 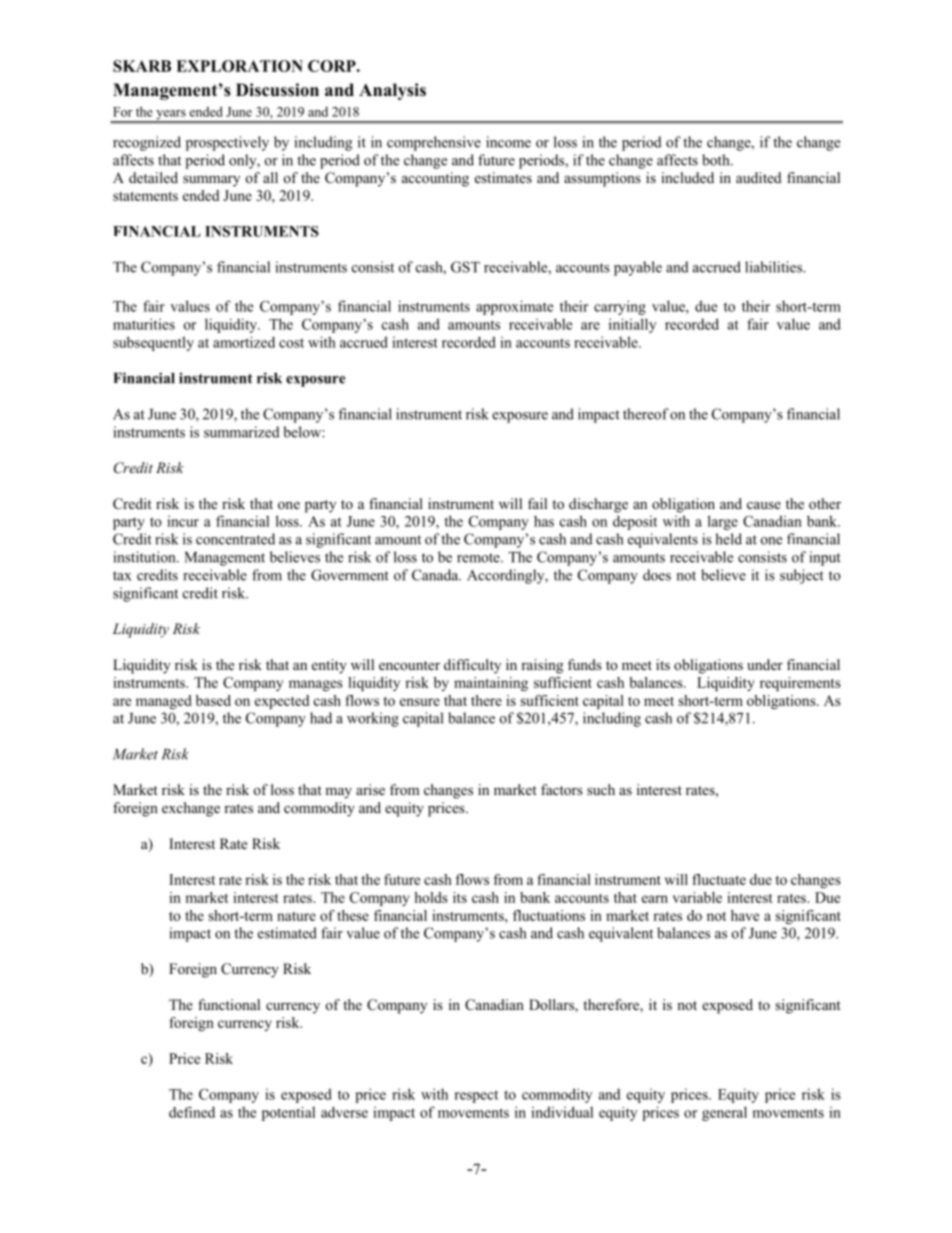 What do you see at coordinates (717, 160) in the screenshot?
I see `both` at bounding box center [717, 160].
